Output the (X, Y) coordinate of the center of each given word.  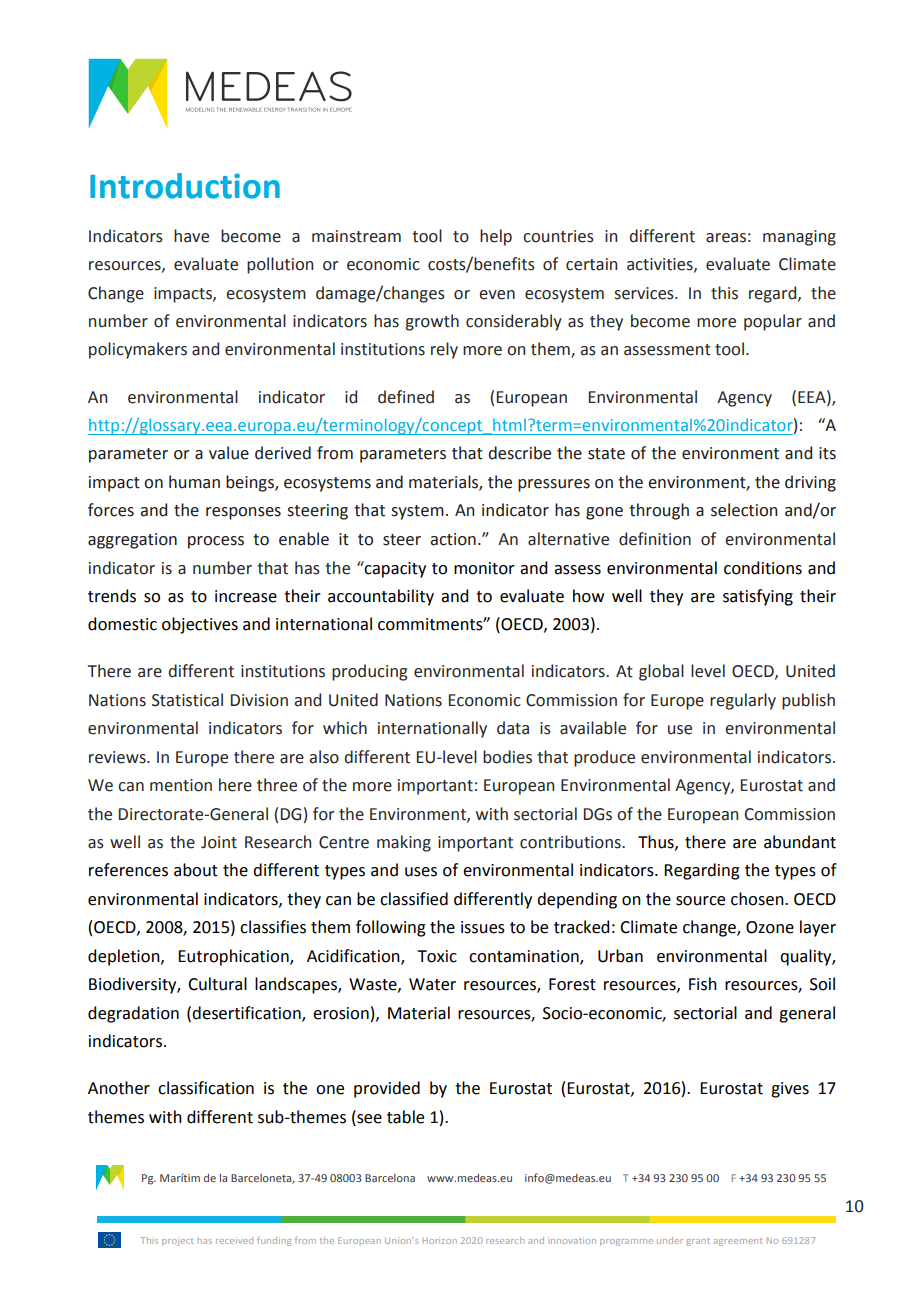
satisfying (758, 597)
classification (206, 1088)
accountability (381, 597)
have (191, 236)
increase (246, 596)
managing (799, 238)
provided (387, 1089)
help (496, 237)
